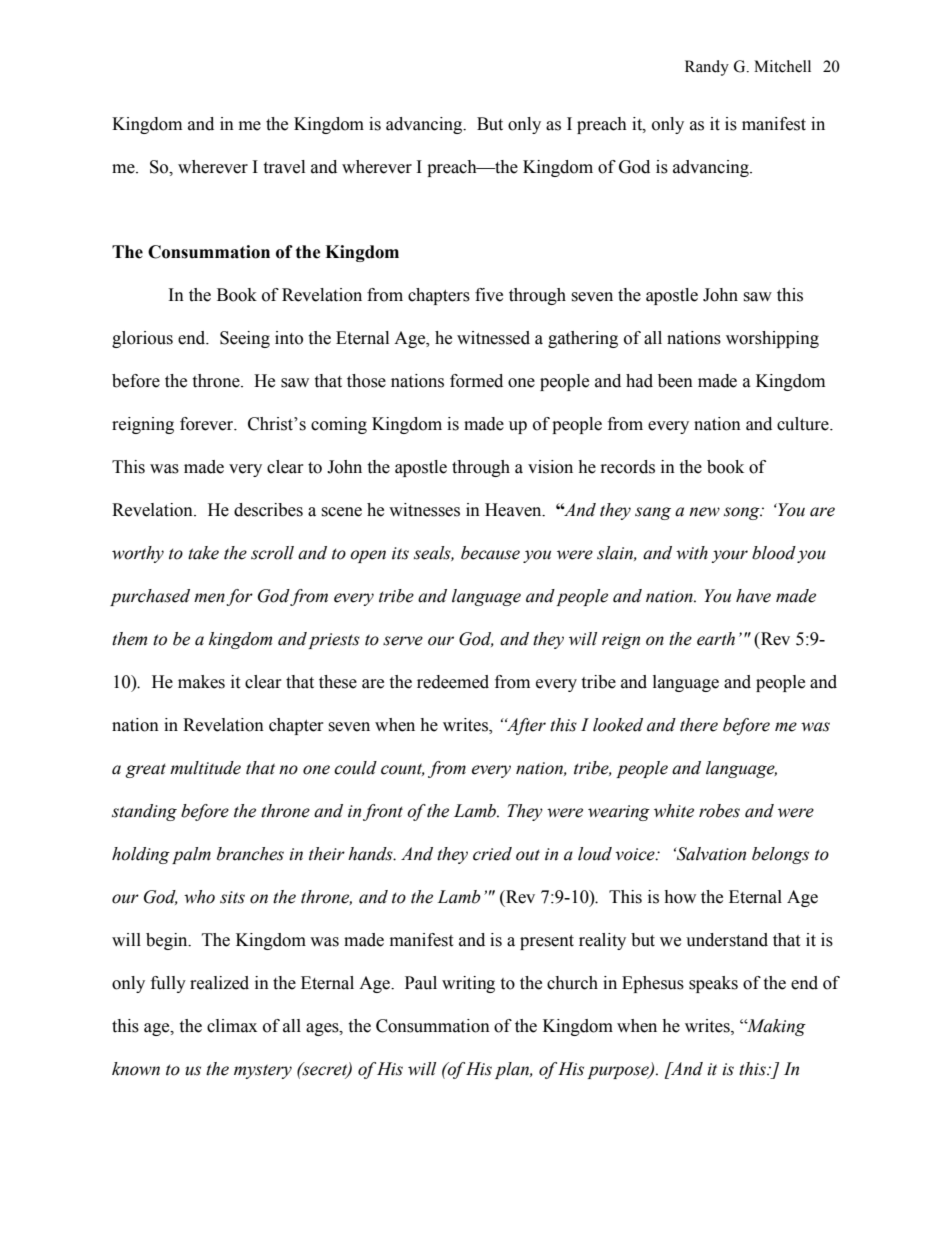 Image resolution: width=952 pixels, height=1233 pixels. Describe the element at coordinates (707, 68) in the document. I see `Randy` at that location.
